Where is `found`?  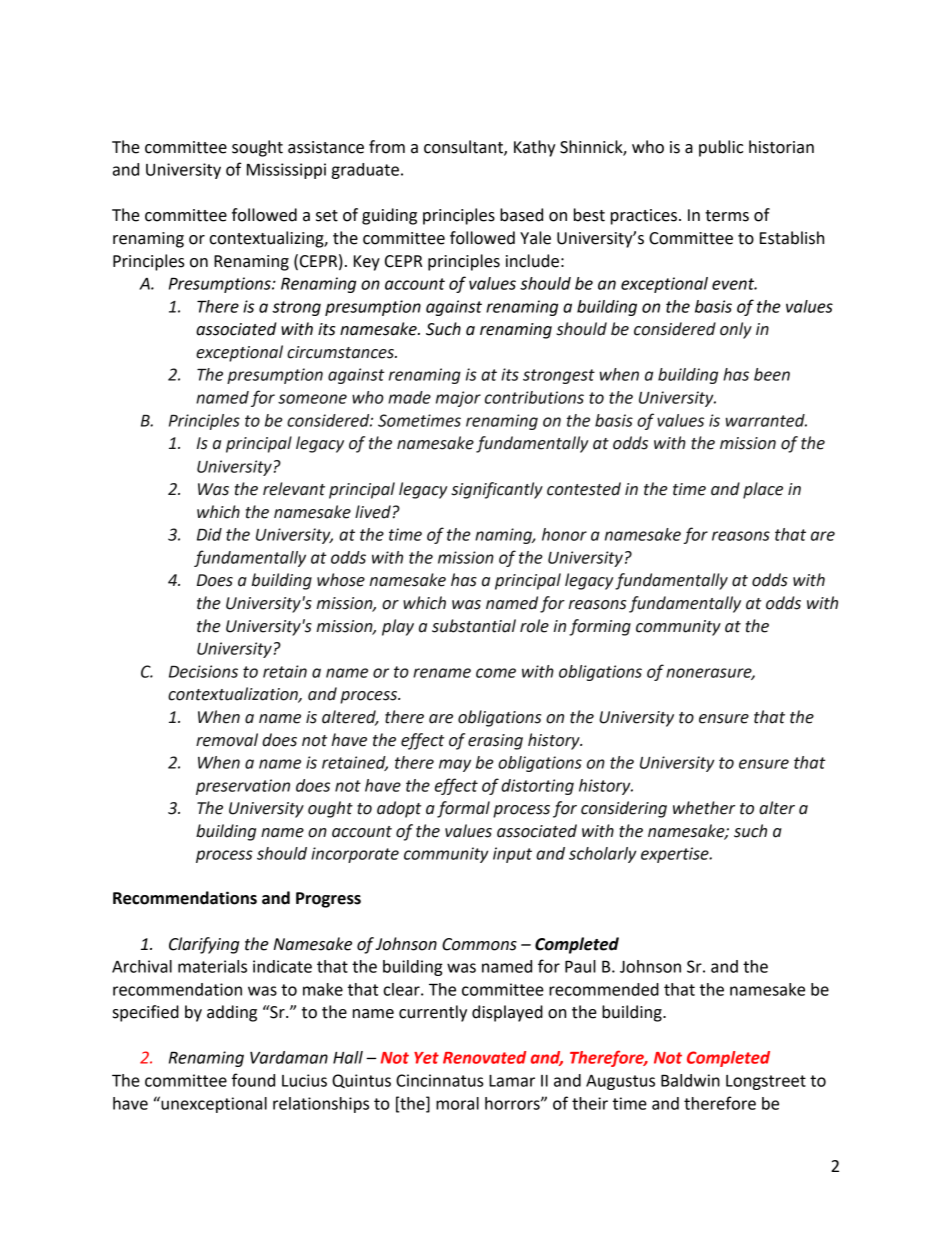
found is located at coordinates (253, 1080).
